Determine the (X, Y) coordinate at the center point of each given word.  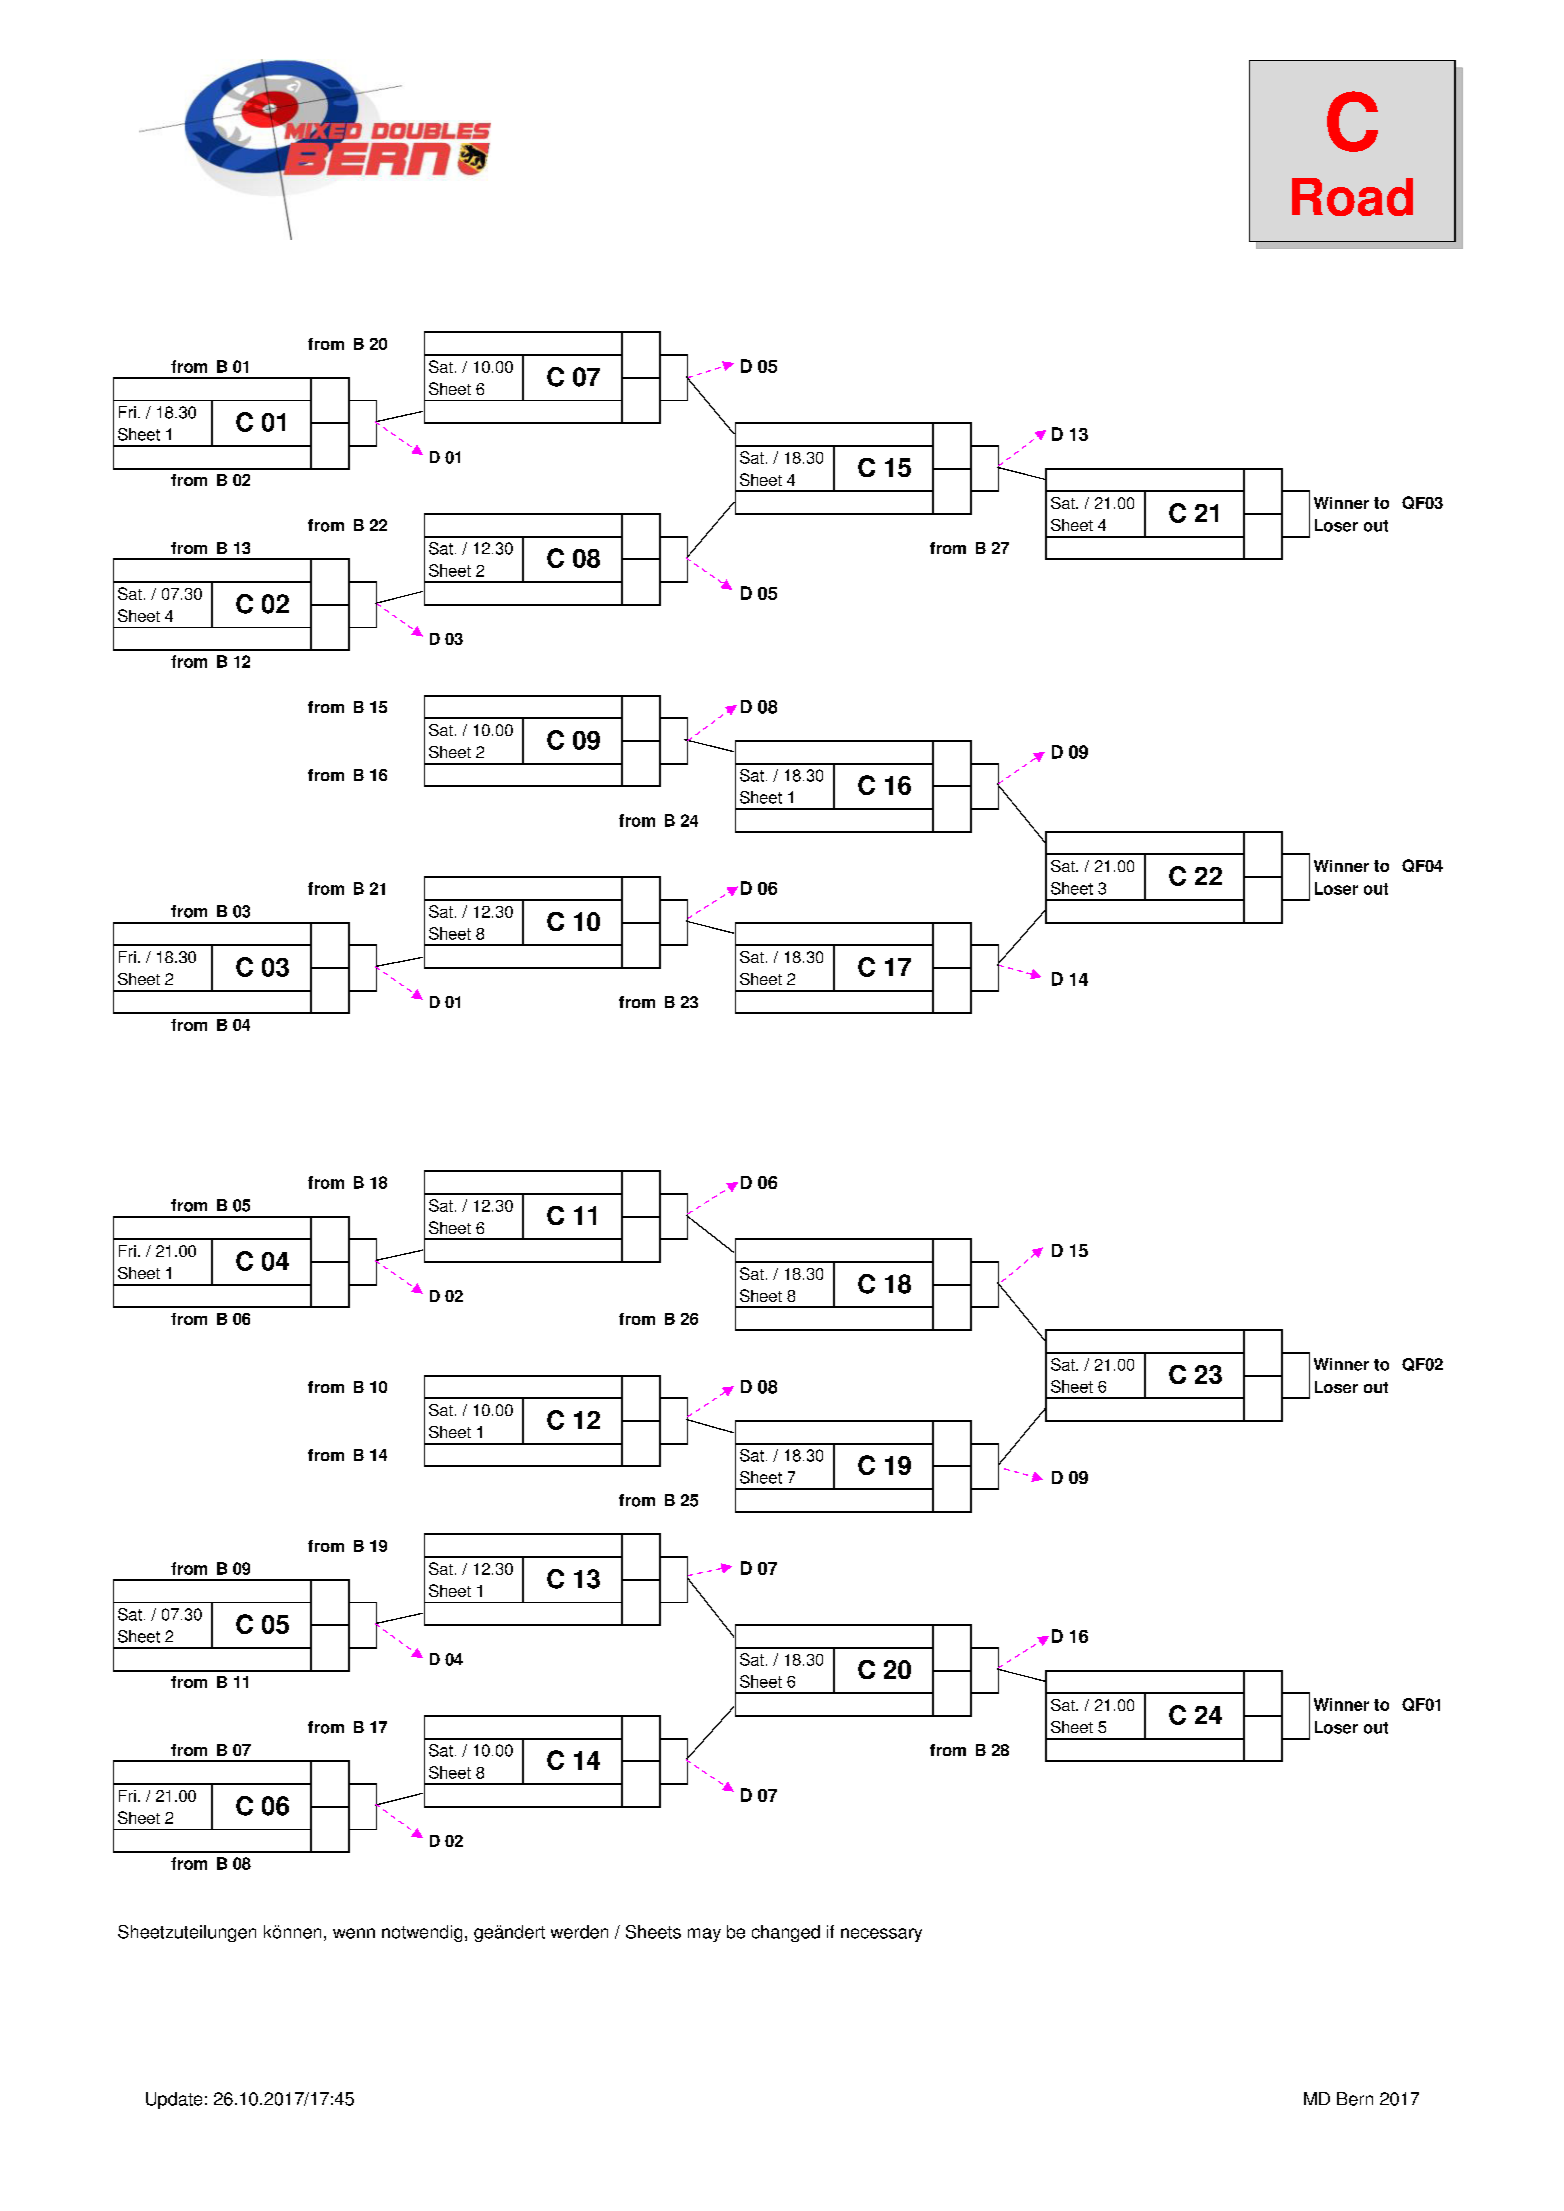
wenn (354, 1933)
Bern (1355, 2099)
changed (786, 1933)
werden (579, 1932)
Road (1352, 197)
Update (174, 2100)
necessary (881, 1935)
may (704, 1935)
